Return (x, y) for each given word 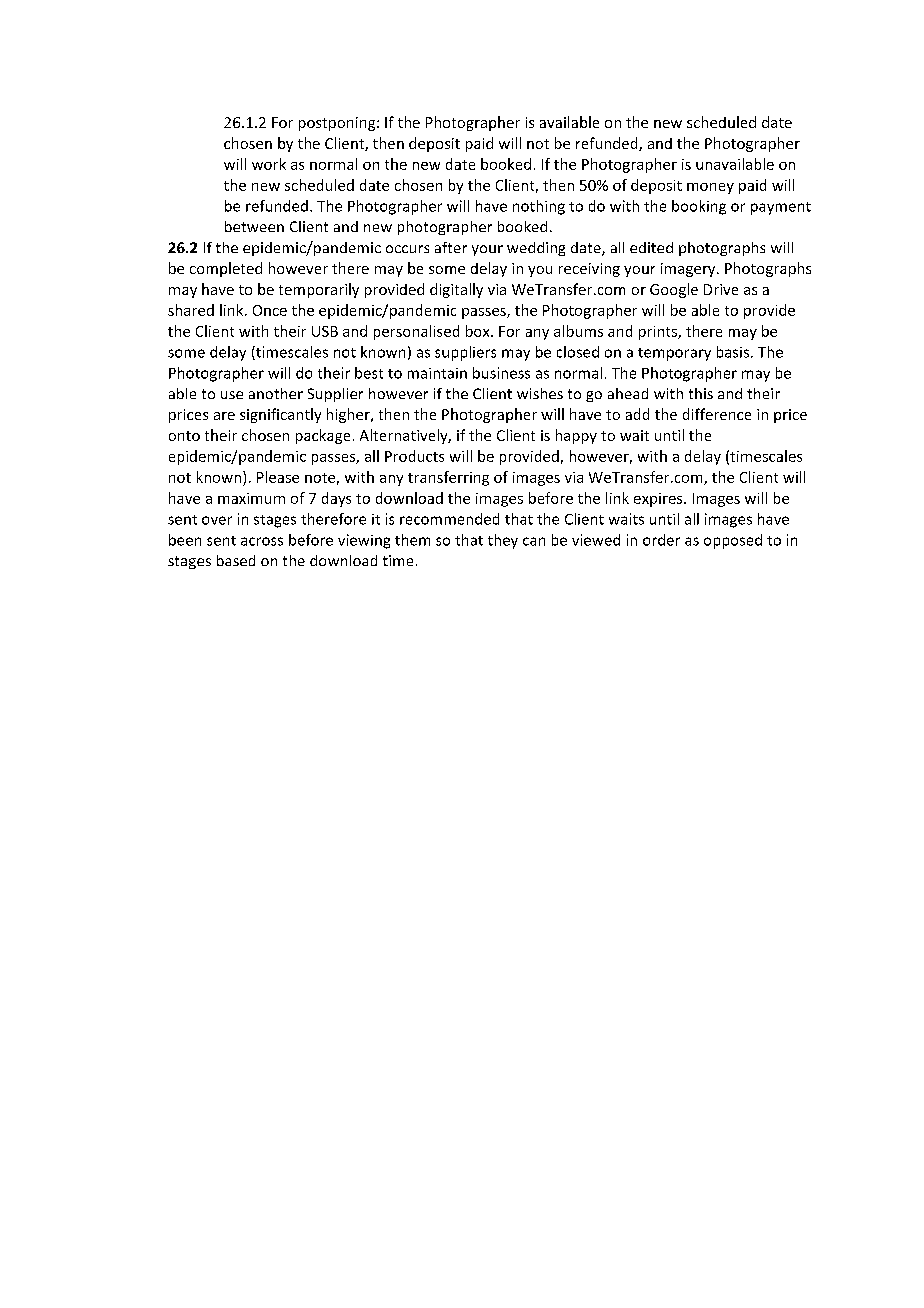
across (262, 541)
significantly (280, 415)
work (269, 164)
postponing (338, 124)
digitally (456, 290)
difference (717, 414)
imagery (689, 270)
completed (226, 269)
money (710, 188)
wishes (540, 393)
